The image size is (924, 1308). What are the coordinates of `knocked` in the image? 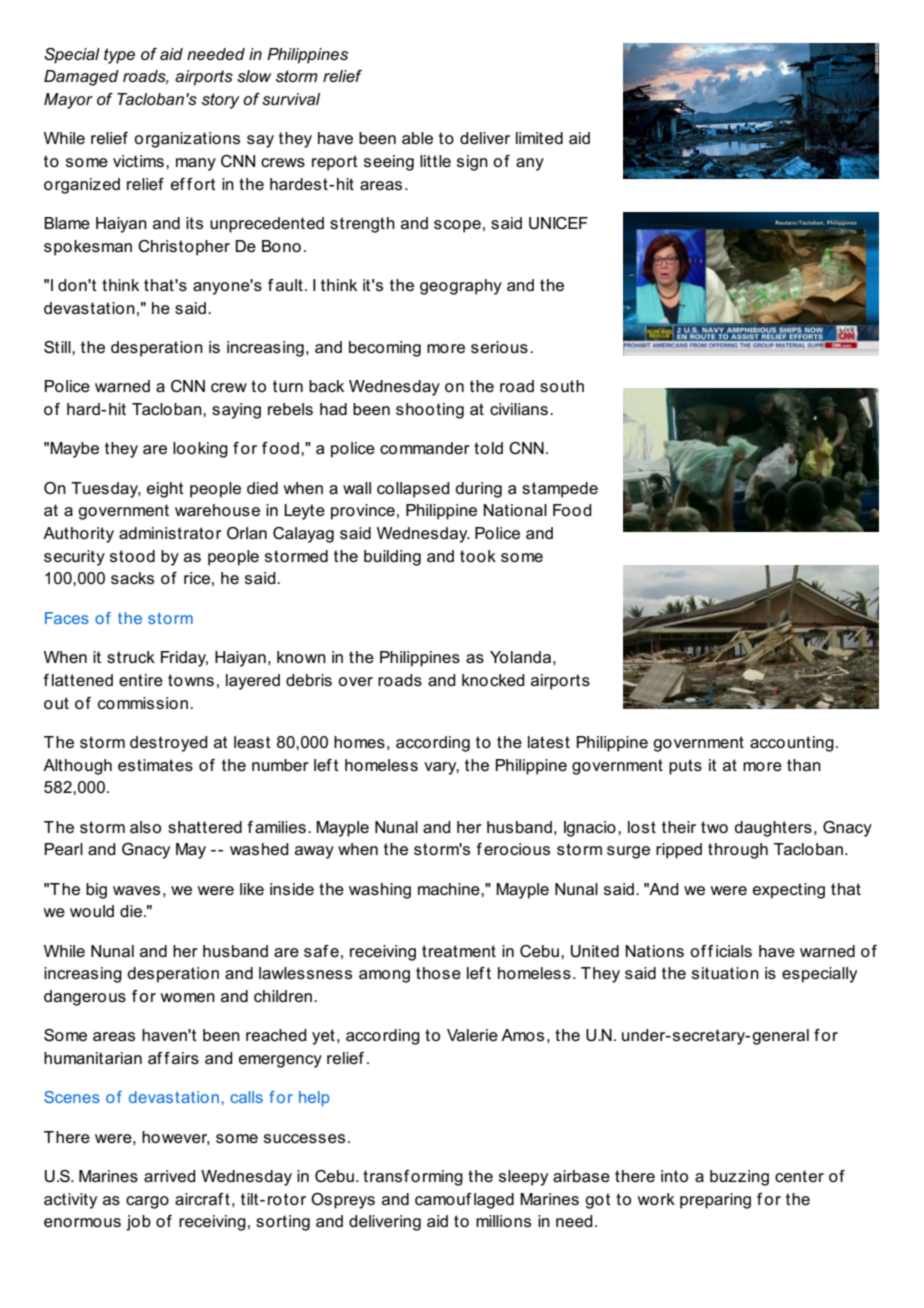 It's located at (493, 680).
